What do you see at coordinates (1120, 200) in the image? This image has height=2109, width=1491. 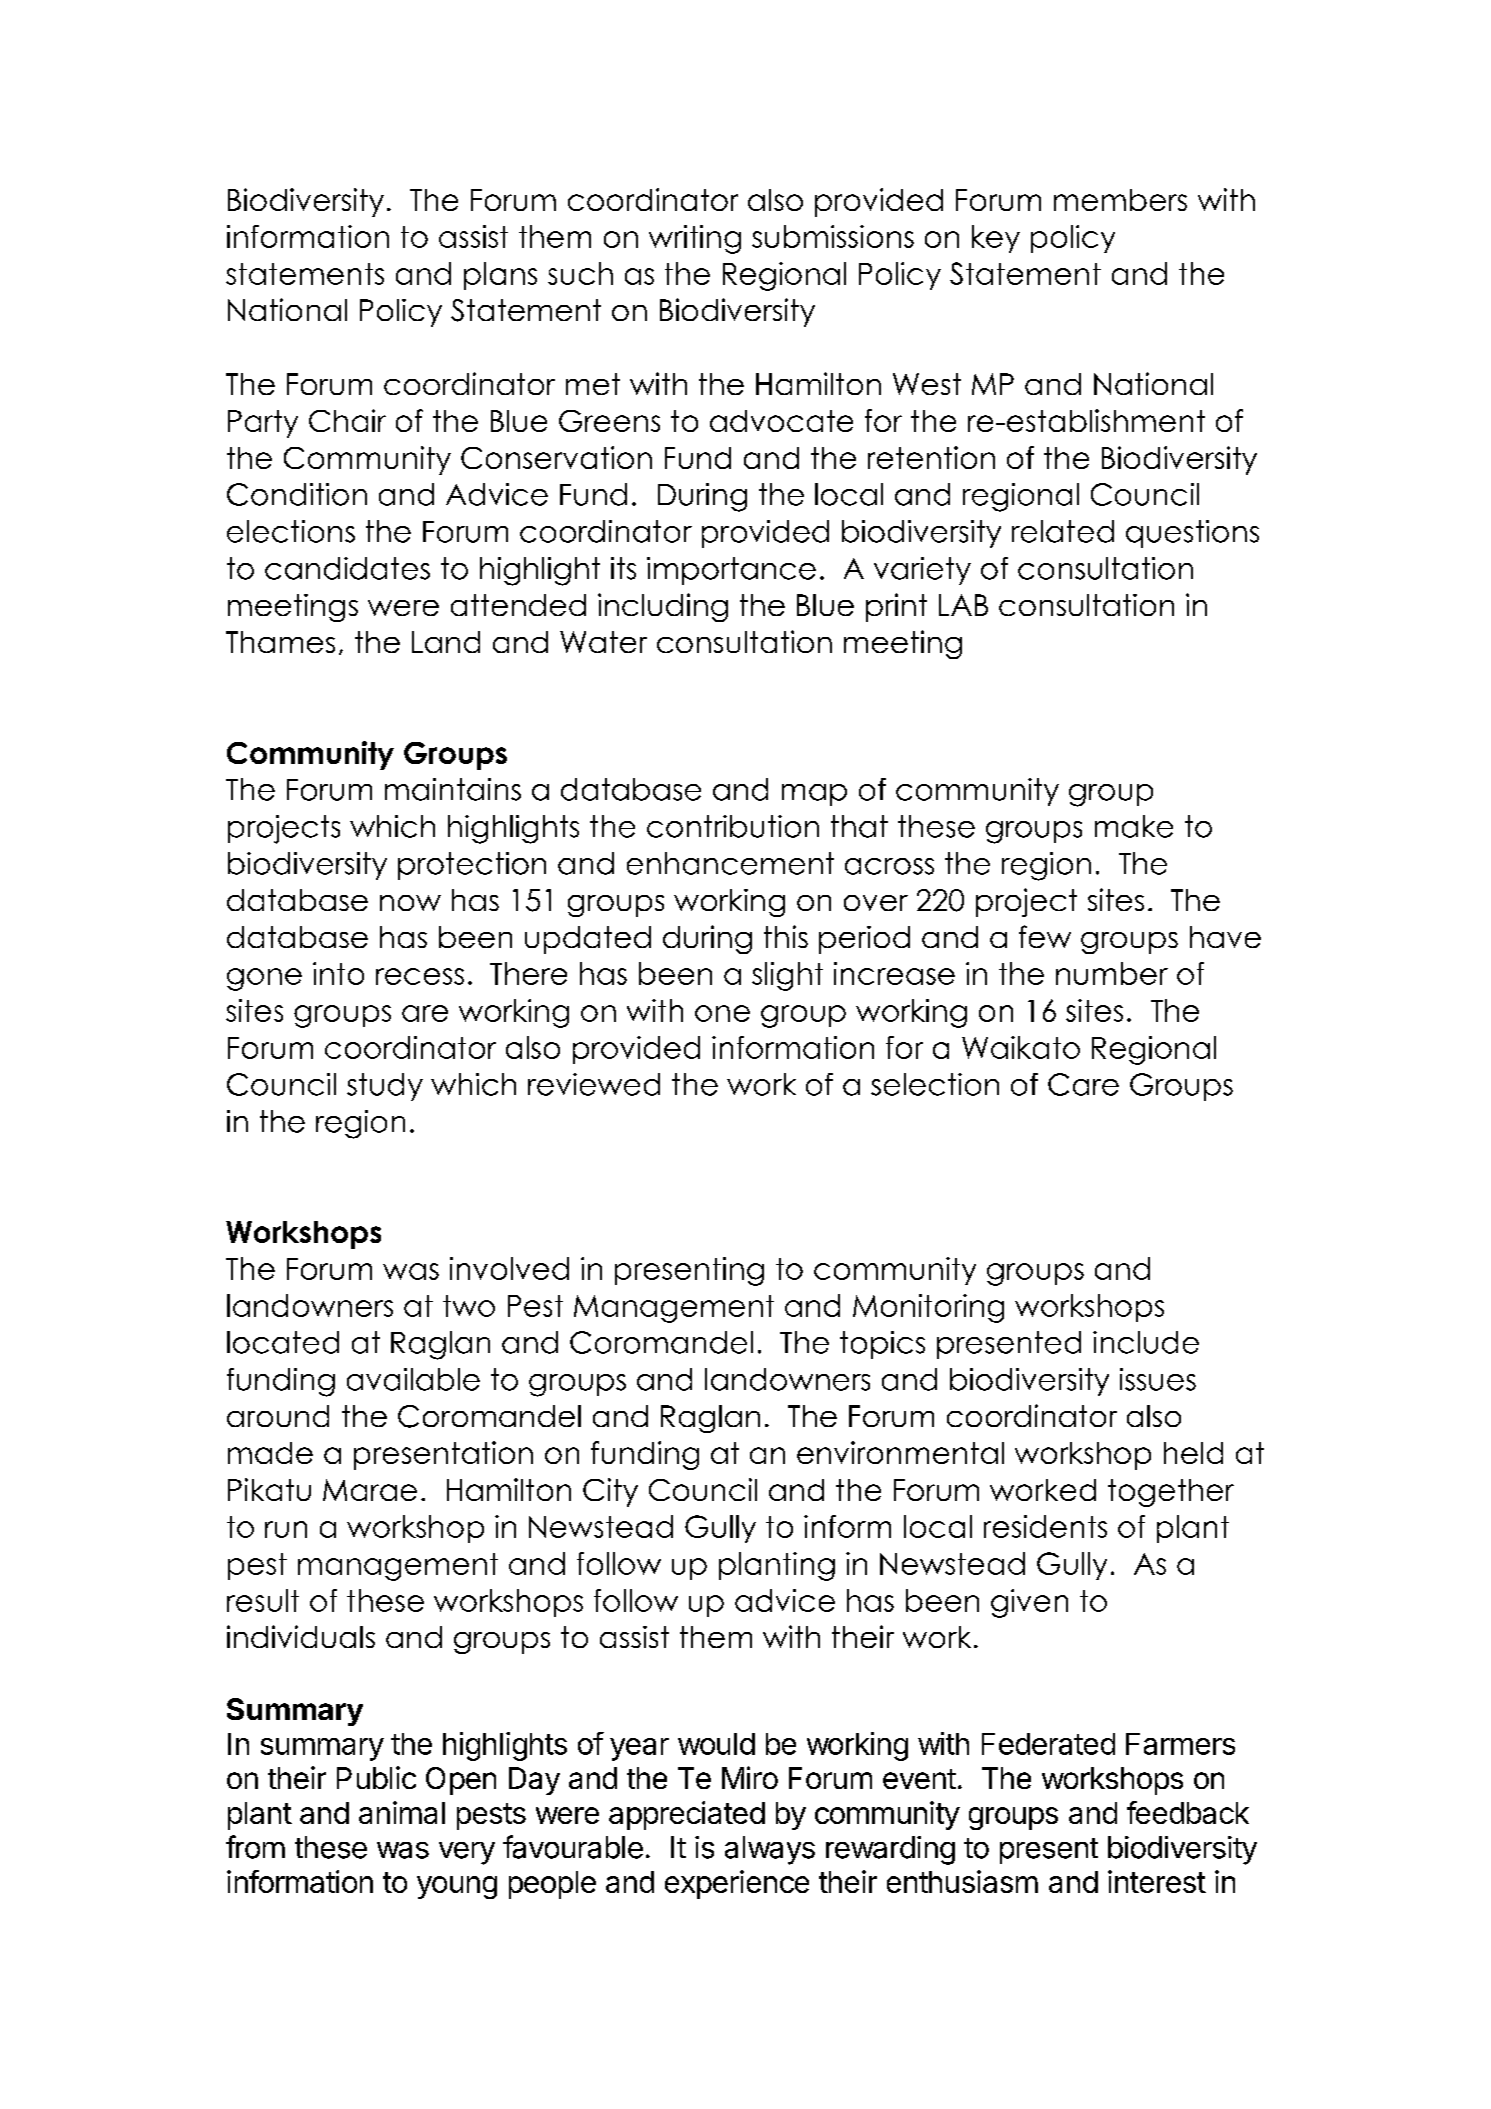 I see `members` at bounding box center [1120, 200].
